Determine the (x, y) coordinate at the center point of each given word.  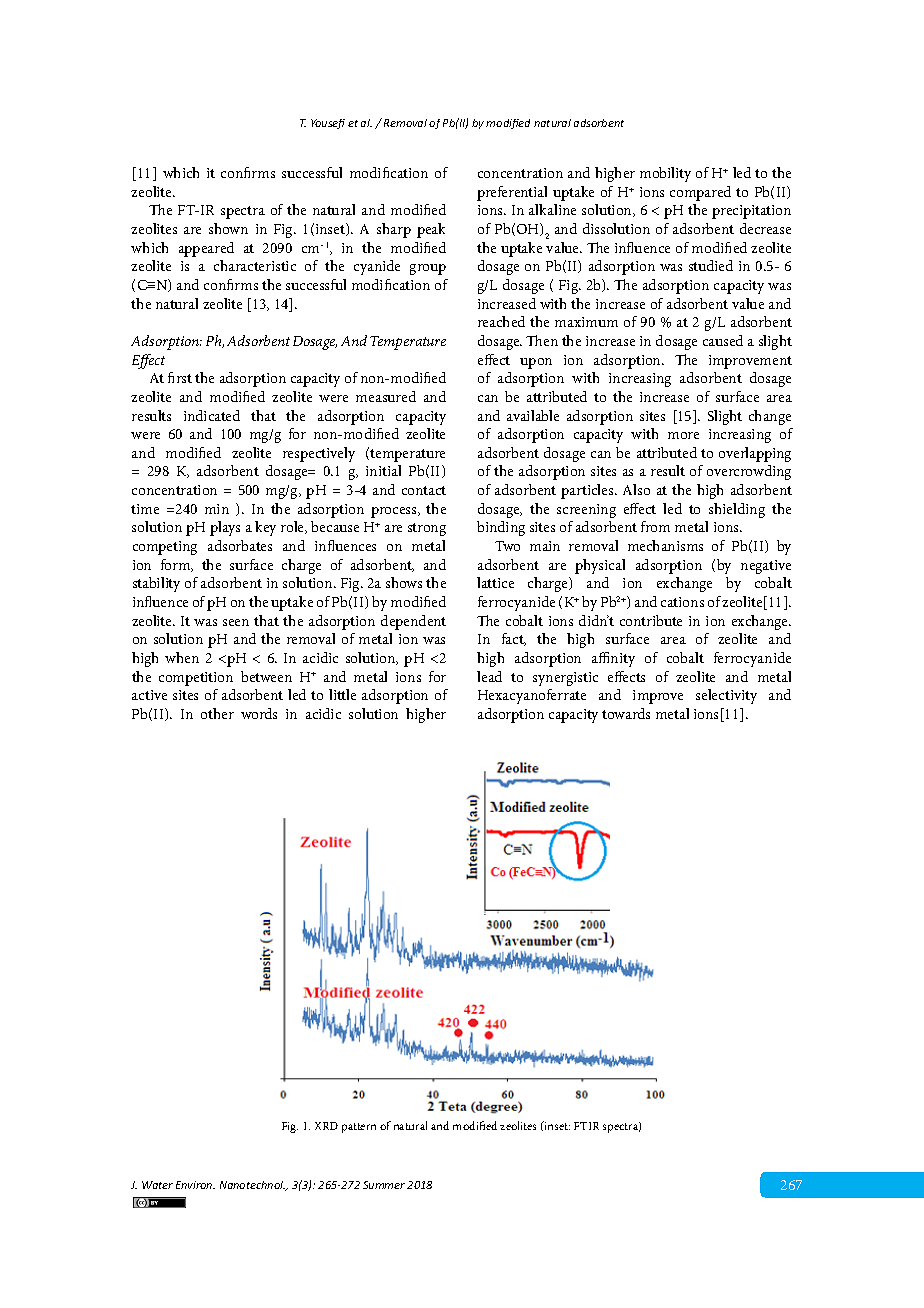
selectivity (726, 696)
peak (431, 230)
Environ (195, 1185)
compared (700, 193)
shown (228, 228)
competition (196, 679)
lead (489, 676)
